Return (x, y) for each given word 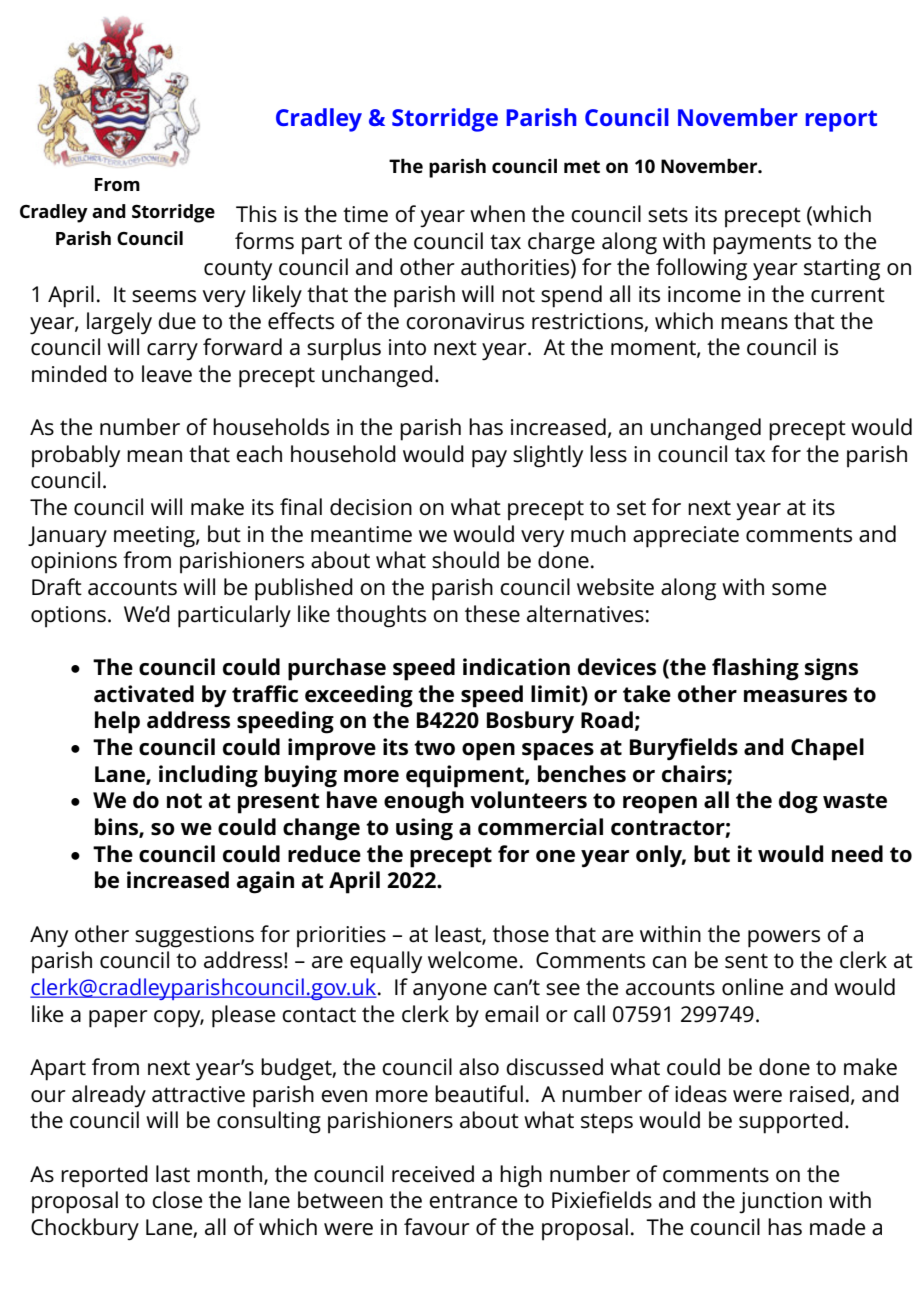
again (265, 882)
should (465, 560)
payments (762, 244)
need (857, 854)
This (256, 214)
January (67, 537)
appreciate (686, 537)
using (424, 829)
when (497, 214)
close (177, 1200)
